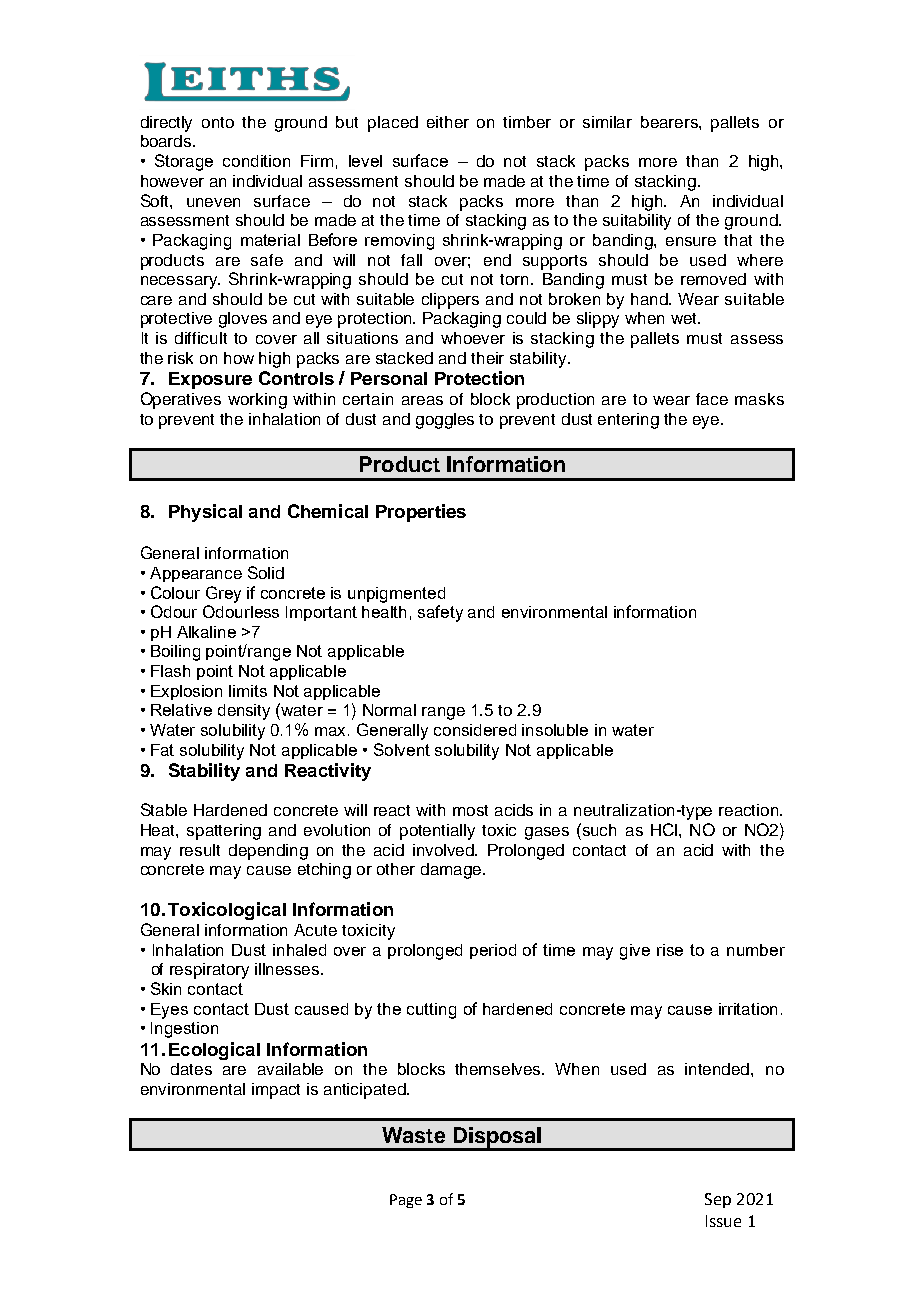  I want to click on entering, so click(628, 421).
